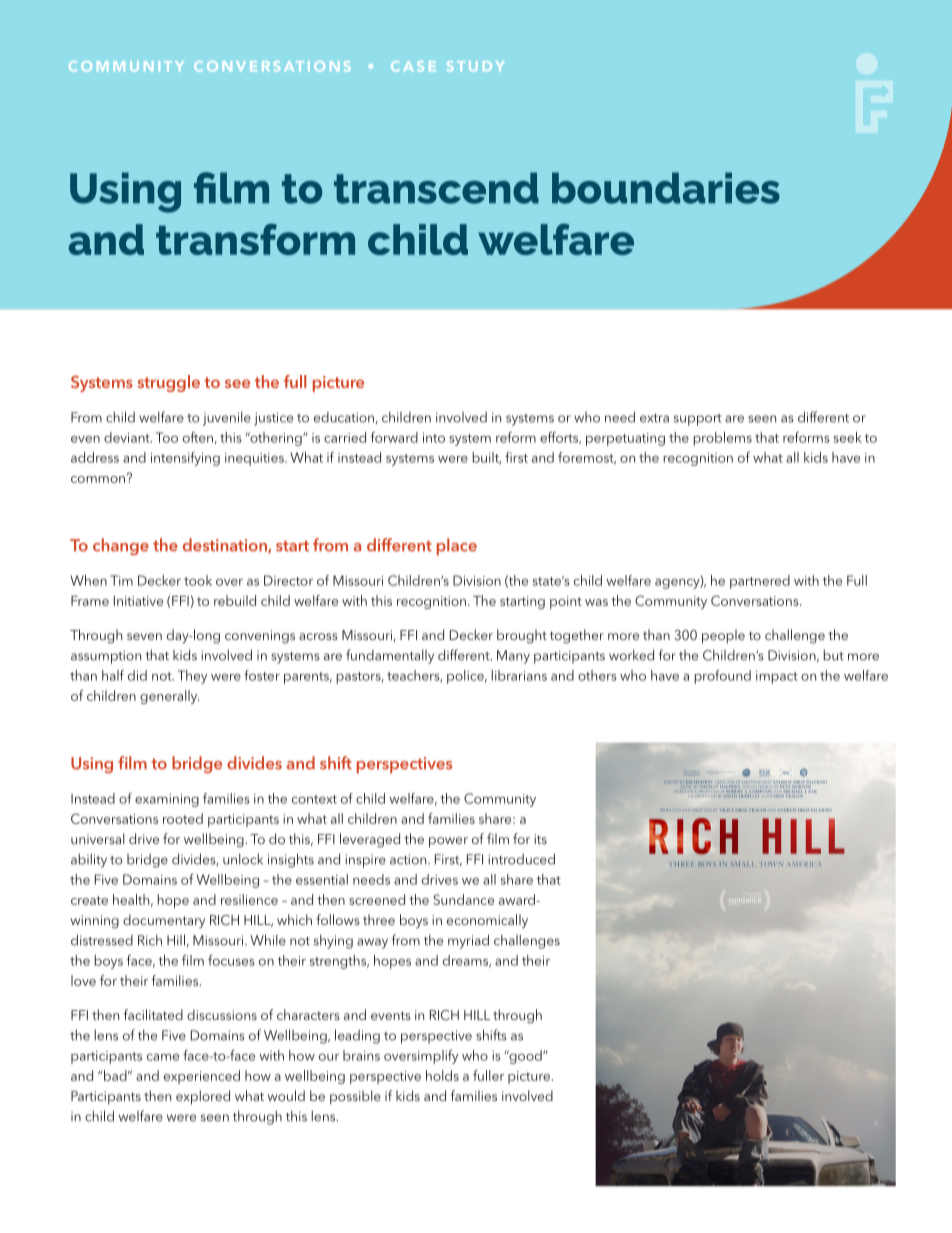  Describe the element at coordinates (185, 459) in the screenshot. I see `intensifying` at that location.
